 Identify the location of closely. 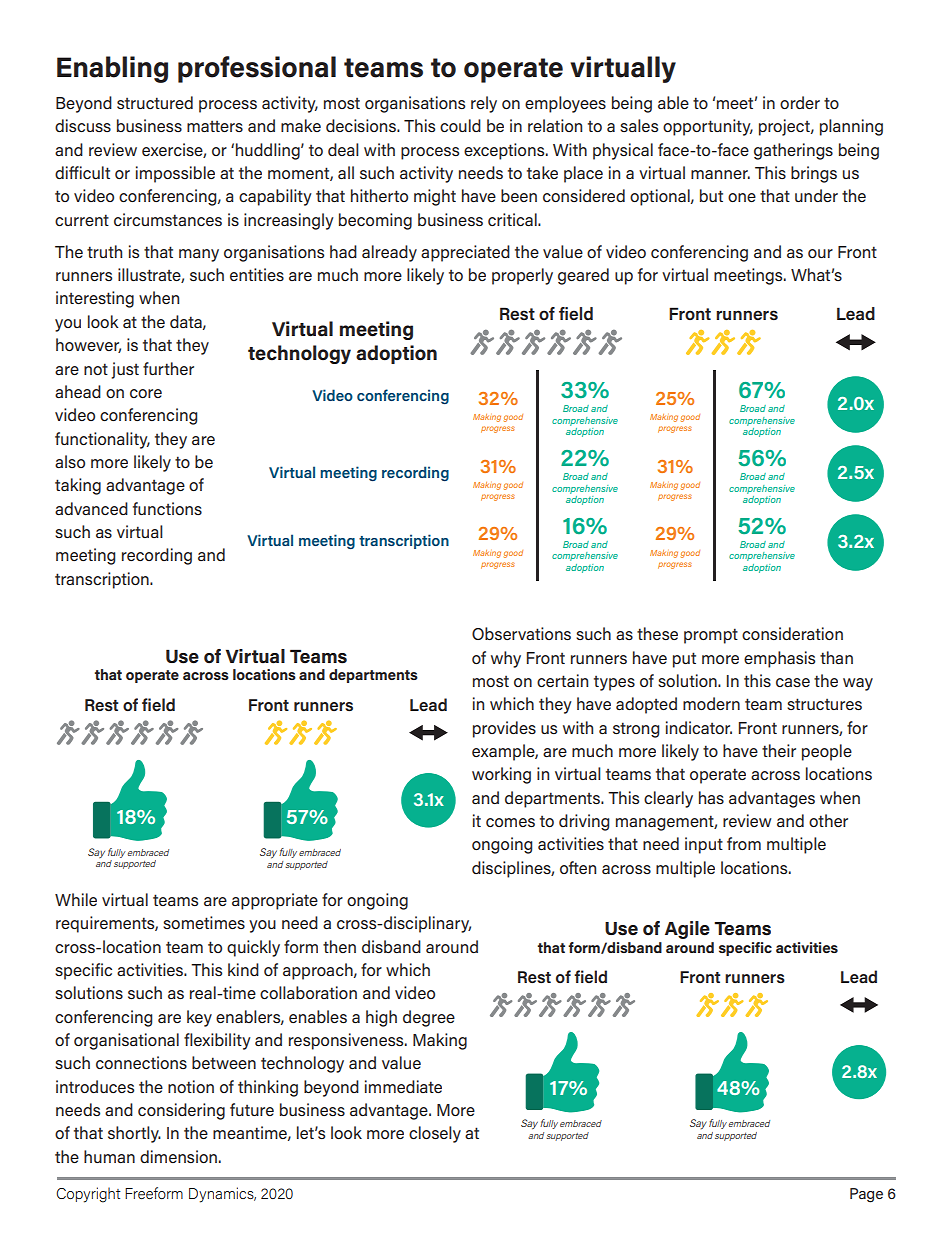
(435, 1134).
